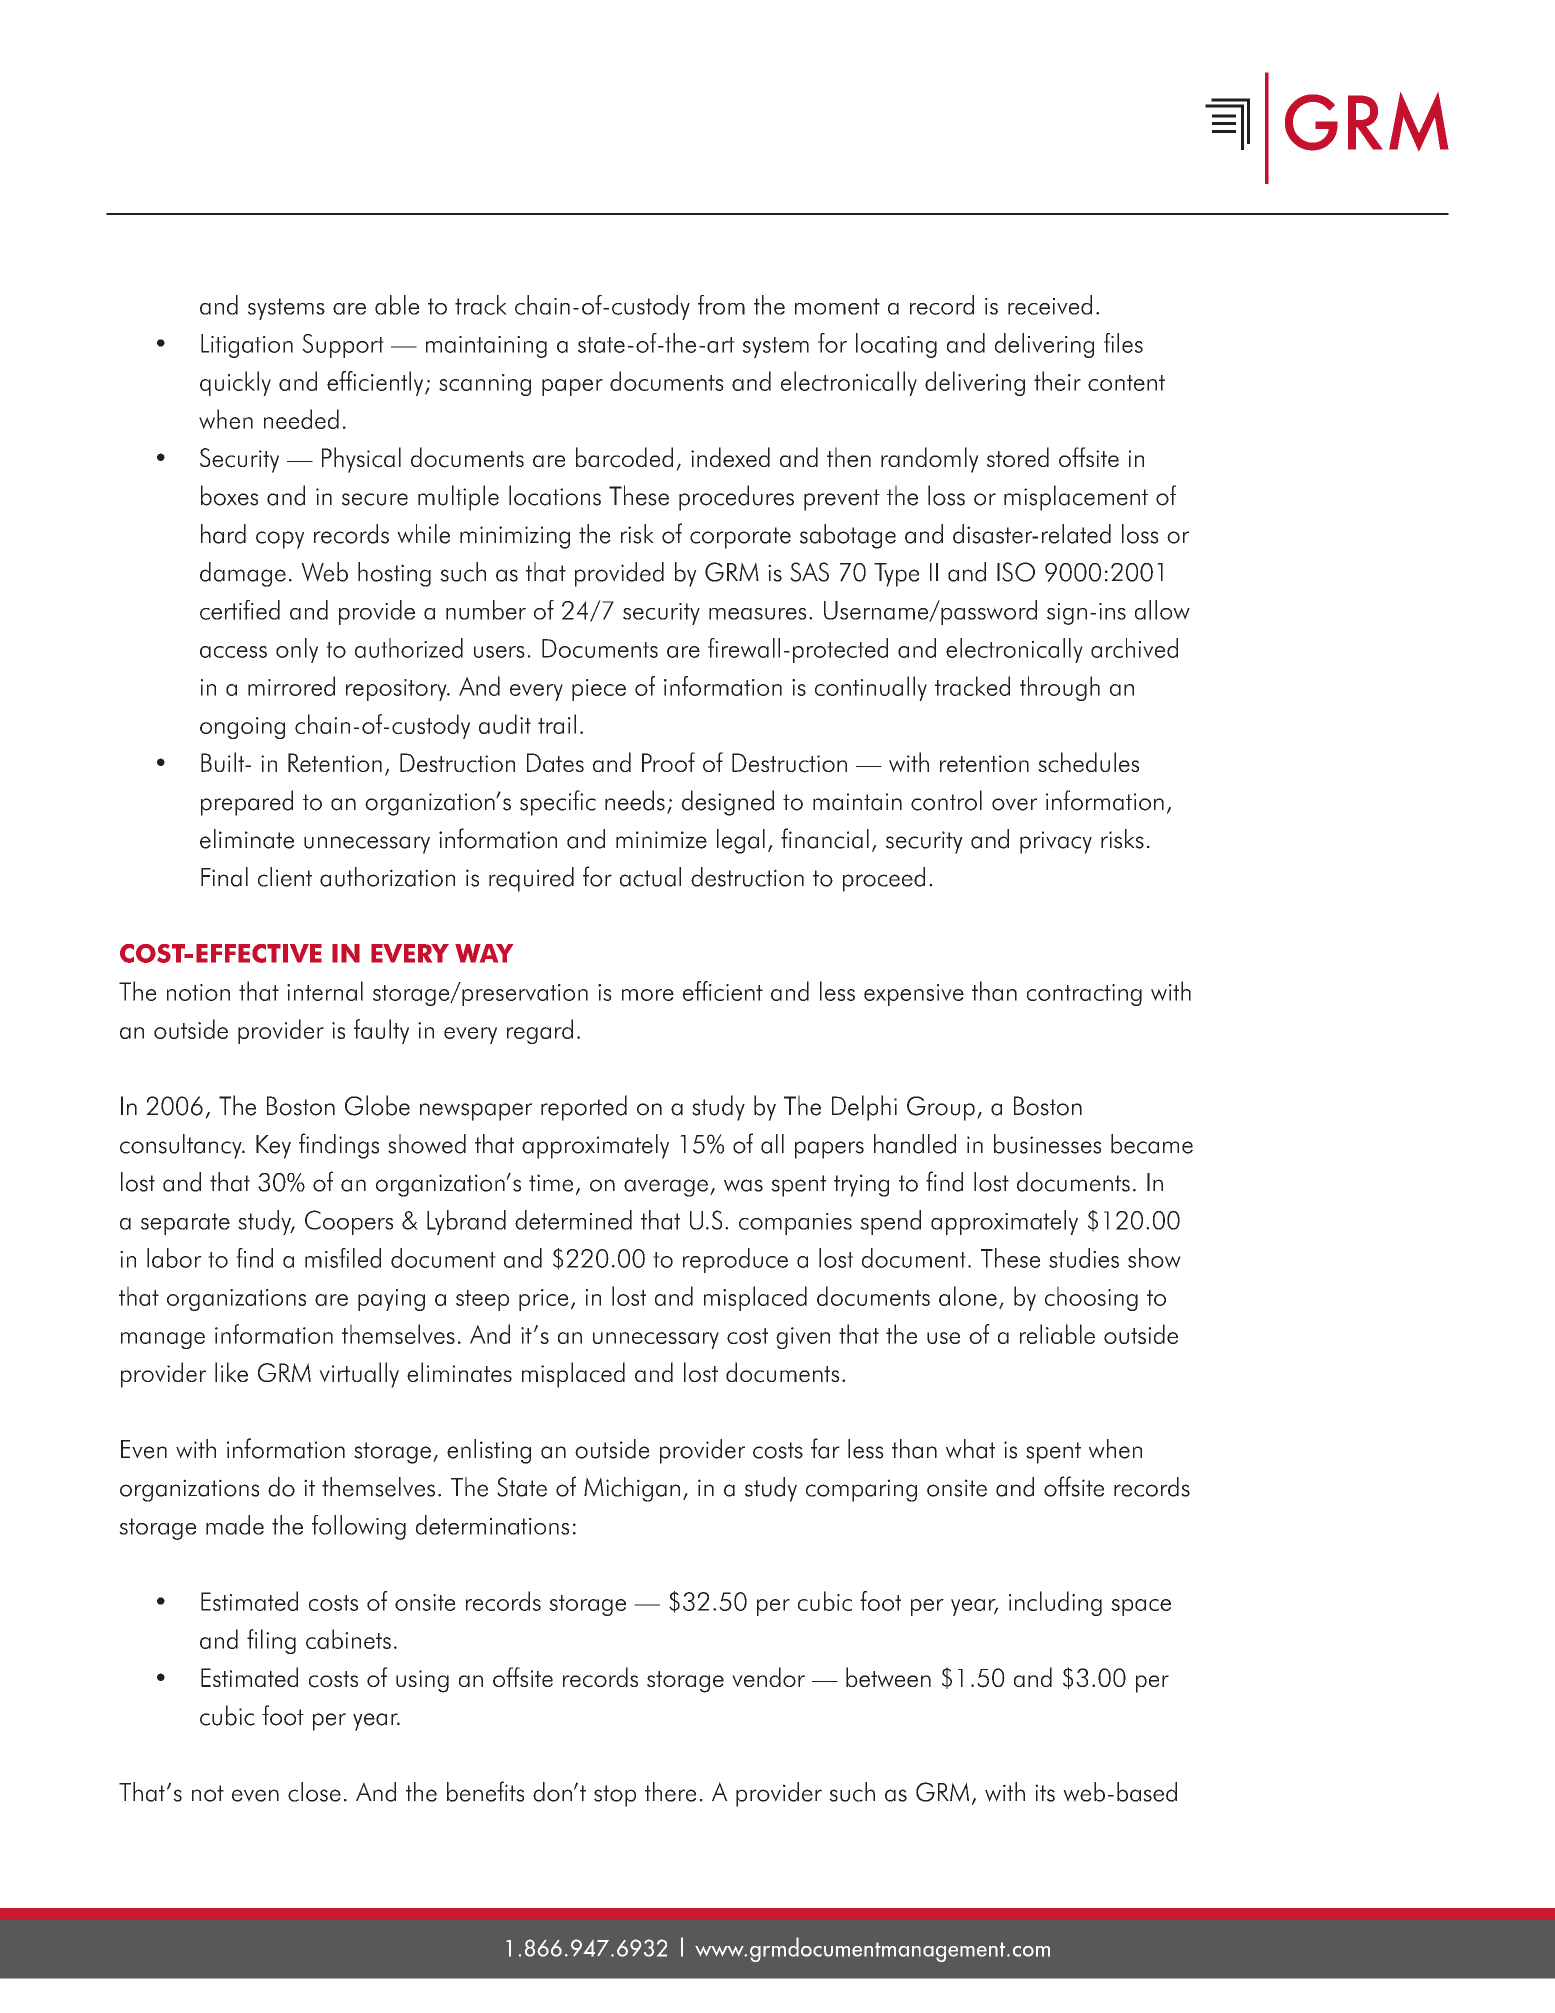  What do you see at coordinates (661, 840) in the screenshot?
I see `minimize` at bounding box center [661, 840].
